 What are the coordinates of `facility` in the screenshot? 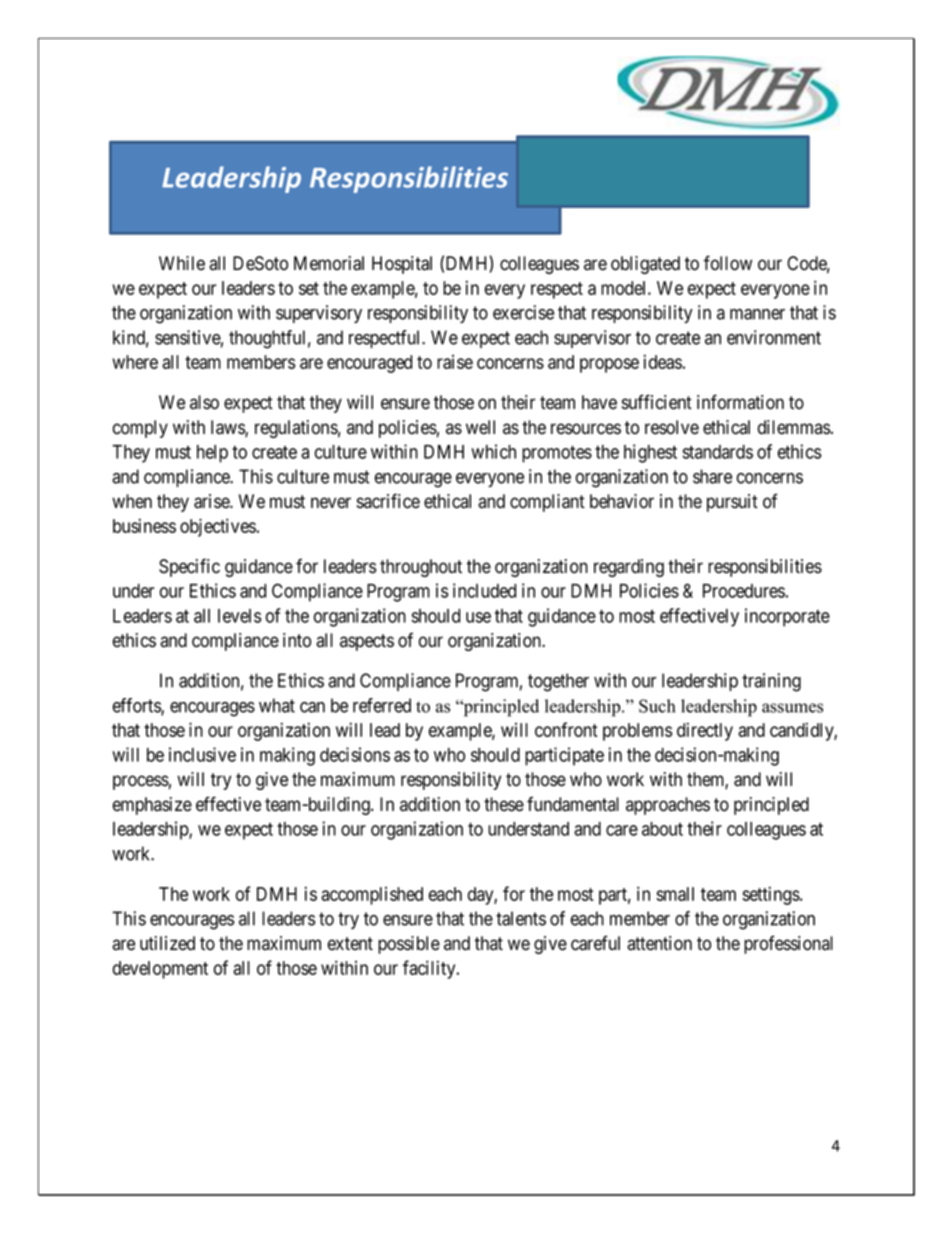 It's located at (430, 969).
